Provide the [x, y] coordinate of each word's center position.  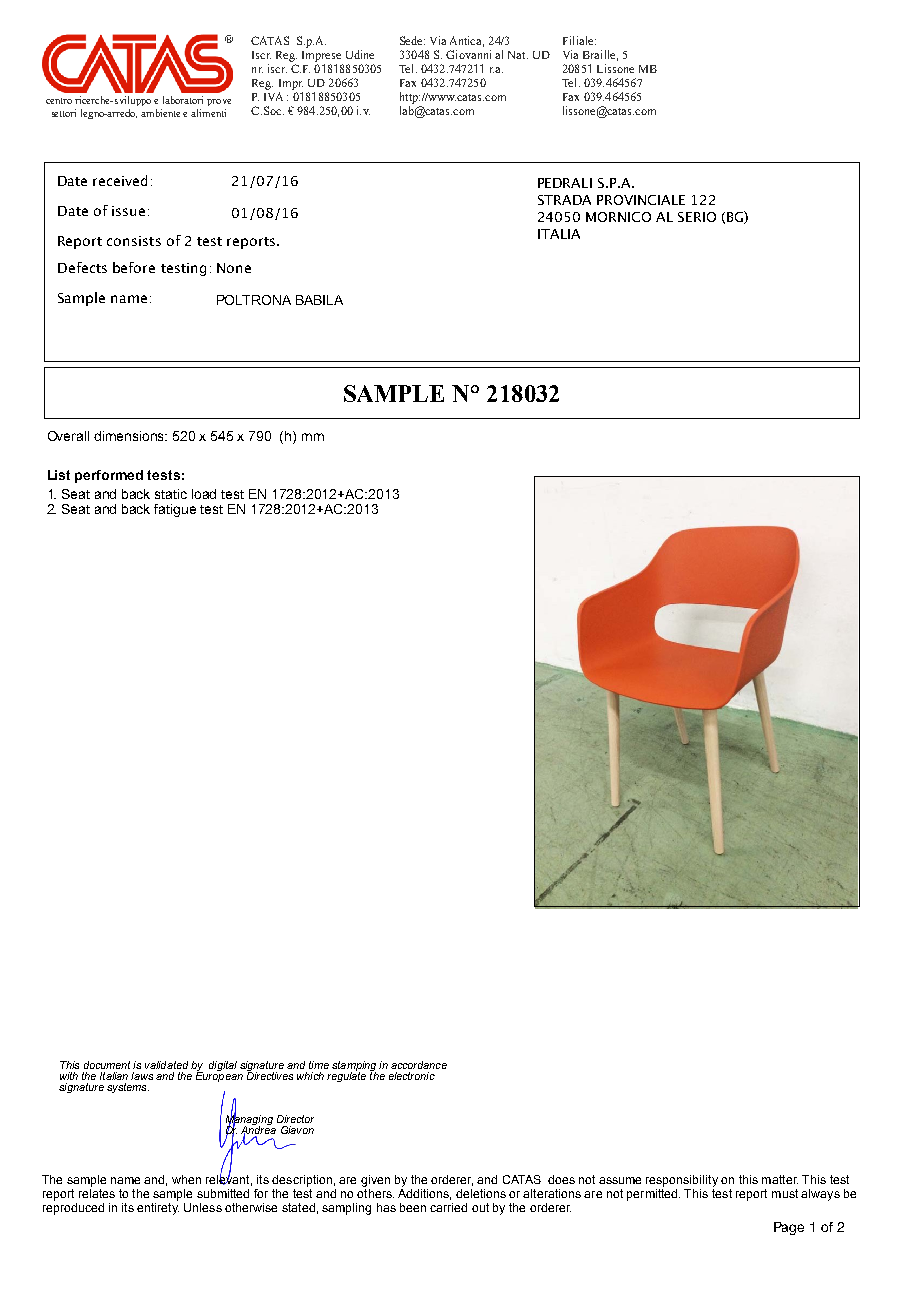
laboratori [183, 100]
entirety [158, 1209]
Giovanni [468, 54]
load [204, 494]
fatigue [175, 510]
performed [109, 476]
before [134, 267]
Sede [412, 40]
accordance [419, 1065]
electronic [412, 1076]
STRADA [564, 200]
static [171, 494]
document [107, 1065]
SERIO [697, 217]
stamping [354, 1067]
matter [780, 1179]
